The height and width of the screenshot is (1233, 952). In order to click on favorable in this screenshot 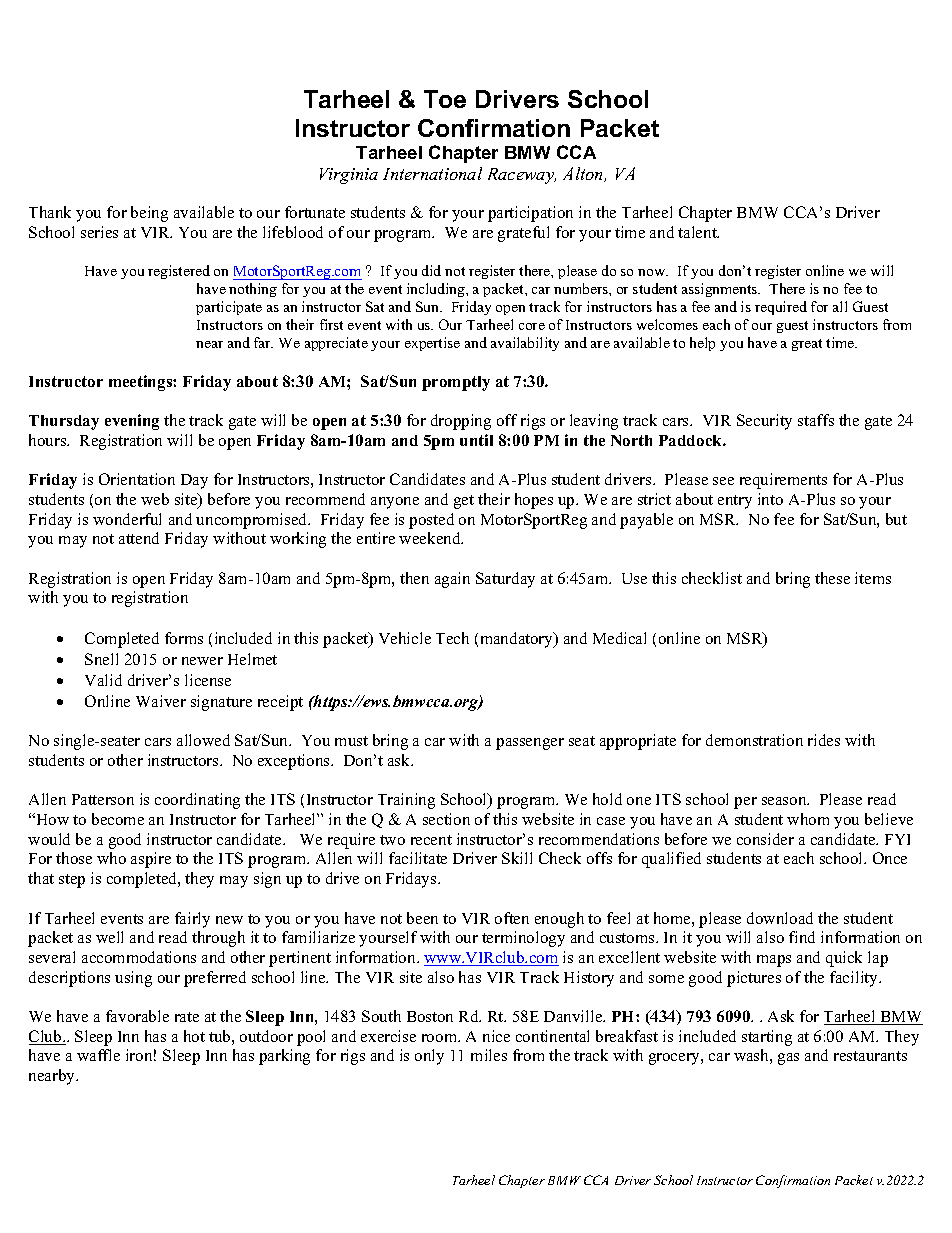, I will do `click(137, 1016)`.
